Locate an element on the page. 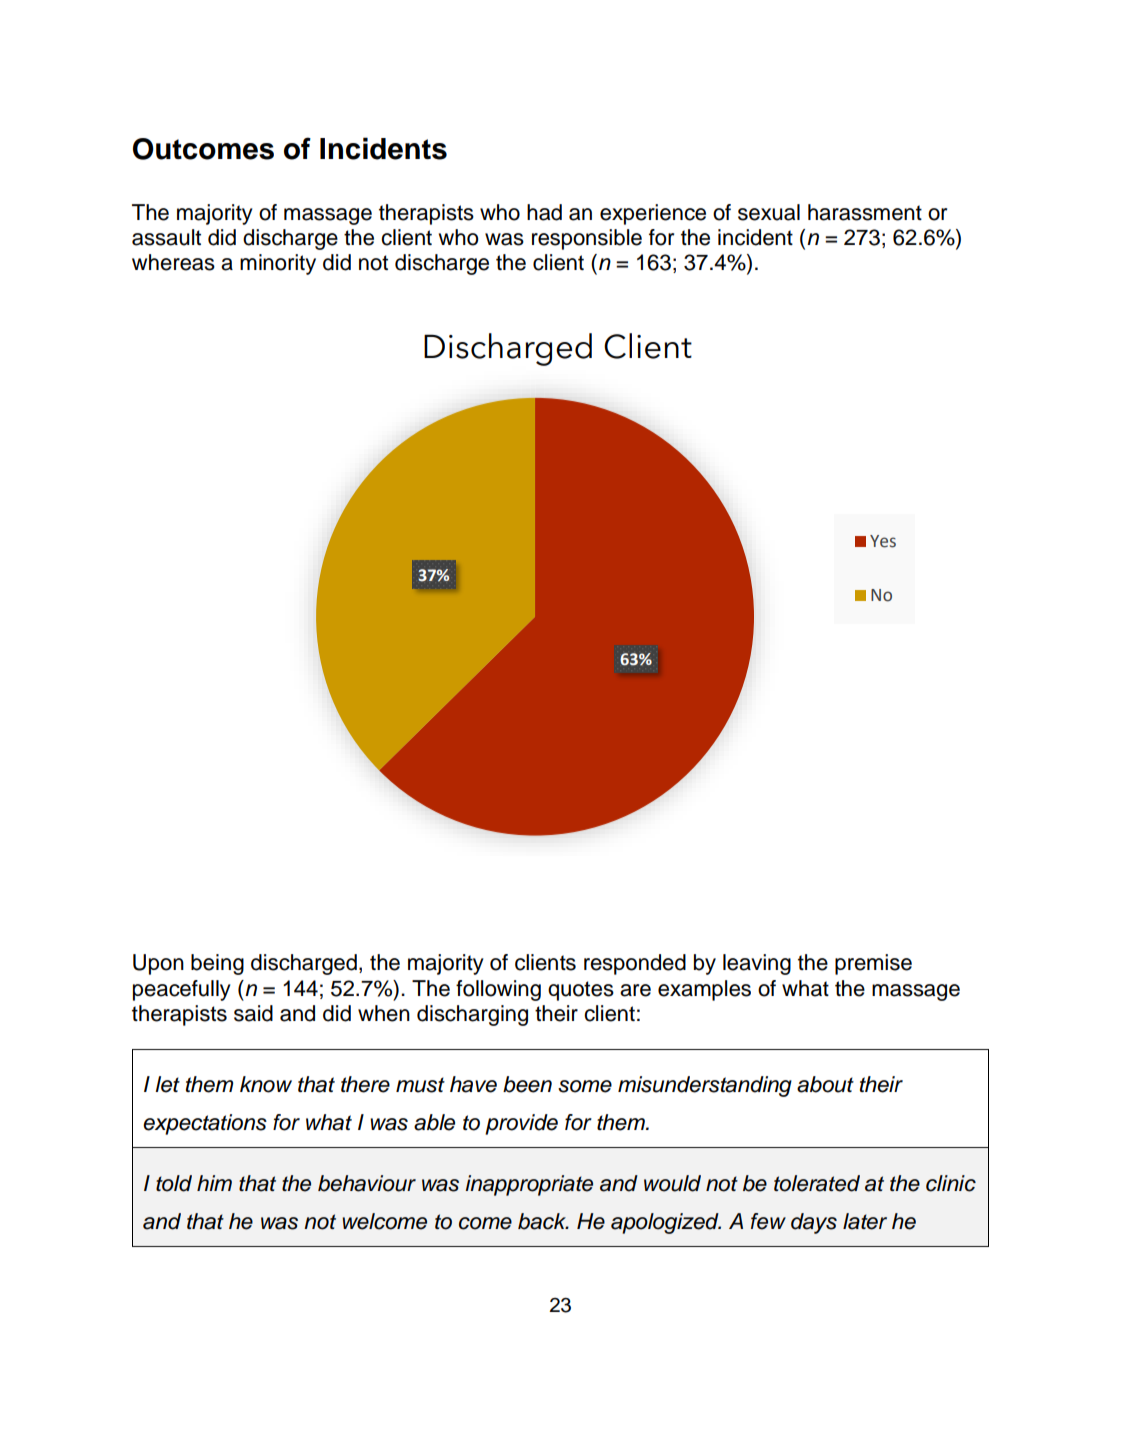 The width and height of the document is (1121, 1450). Yes is located at coordinates (883, 541).
